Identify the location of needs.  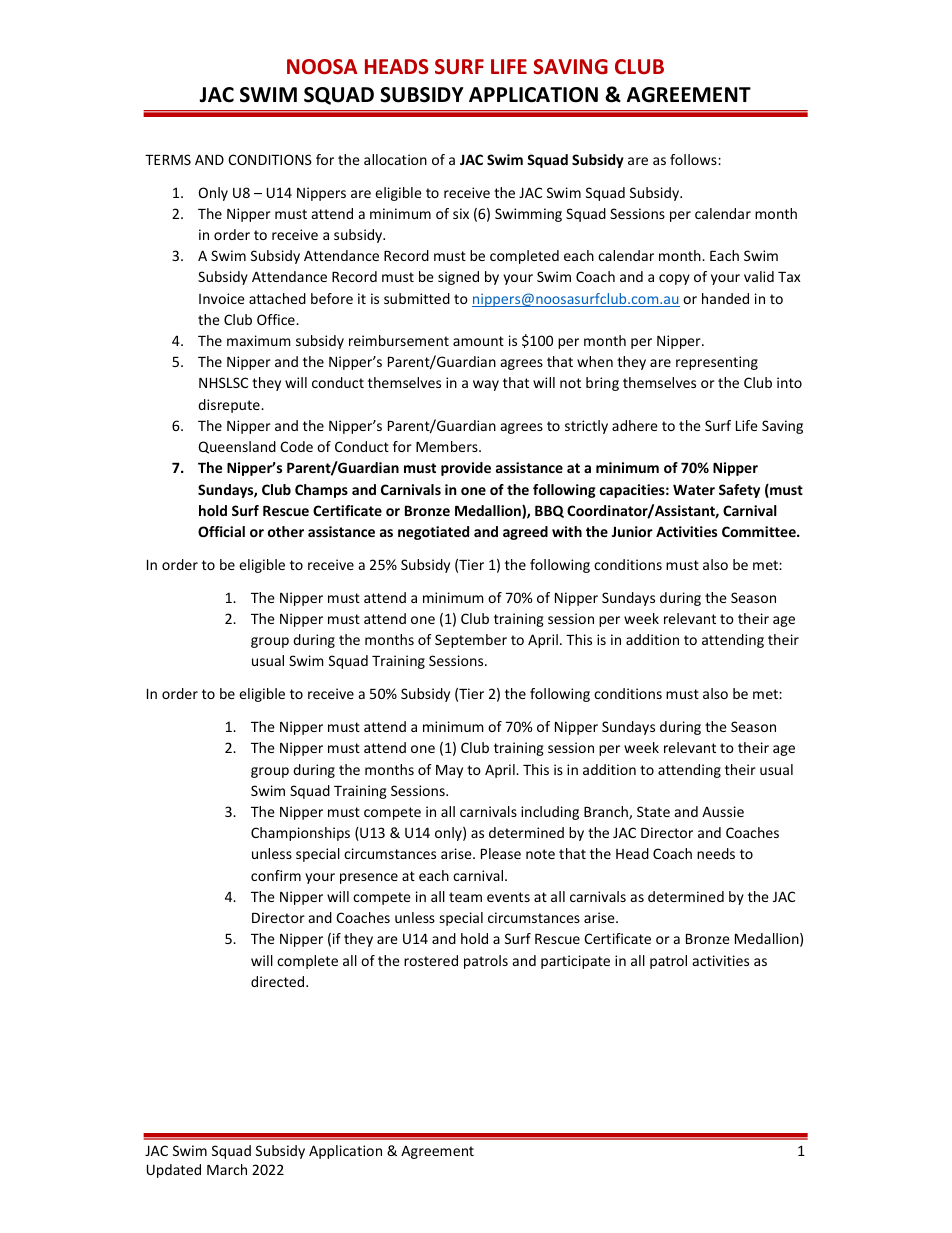
(716, 853).
